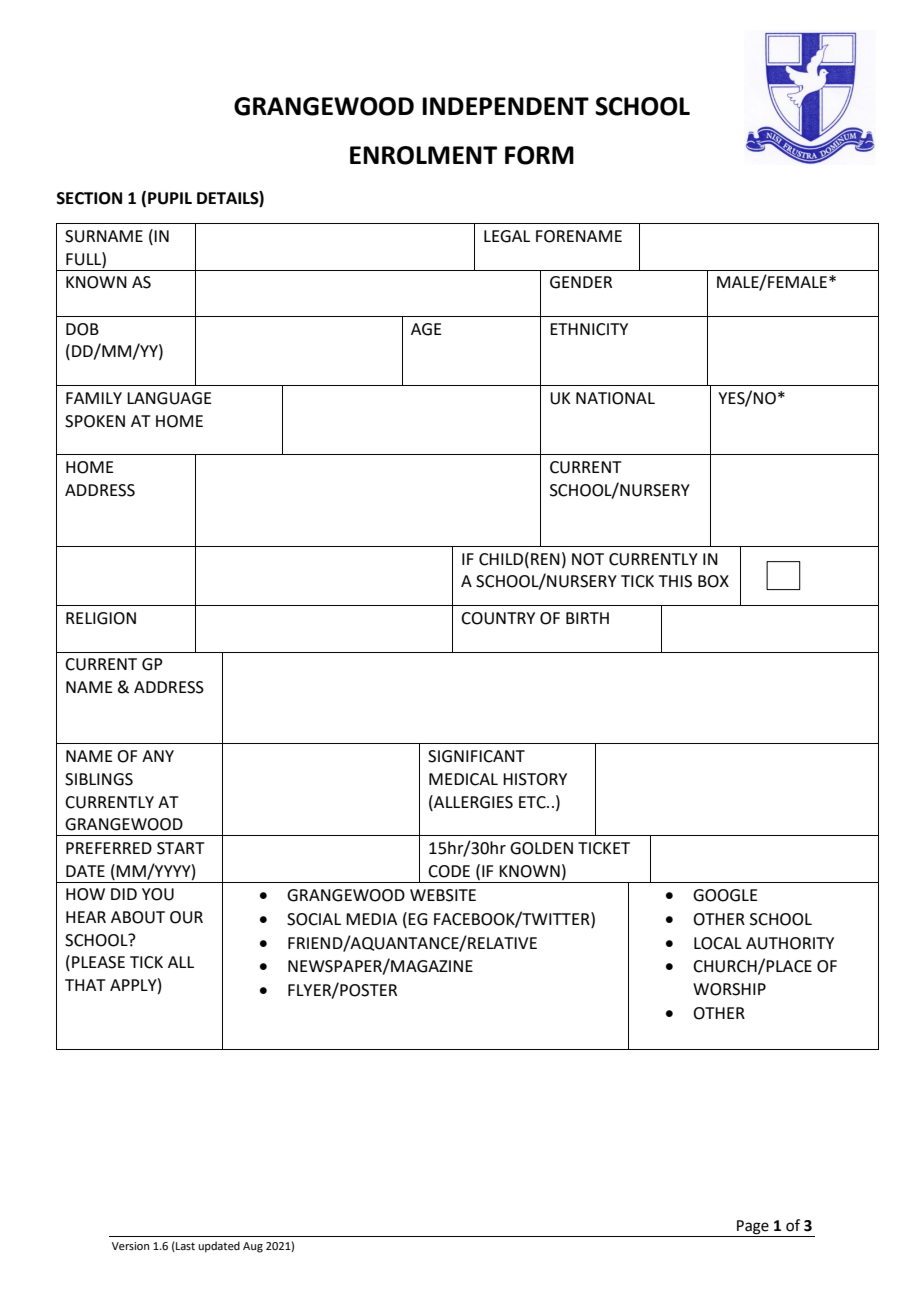 The image size is (924, 1308). Describe the element at coordinates (170, 198) in the image. I see `PUPIL` at that location.
